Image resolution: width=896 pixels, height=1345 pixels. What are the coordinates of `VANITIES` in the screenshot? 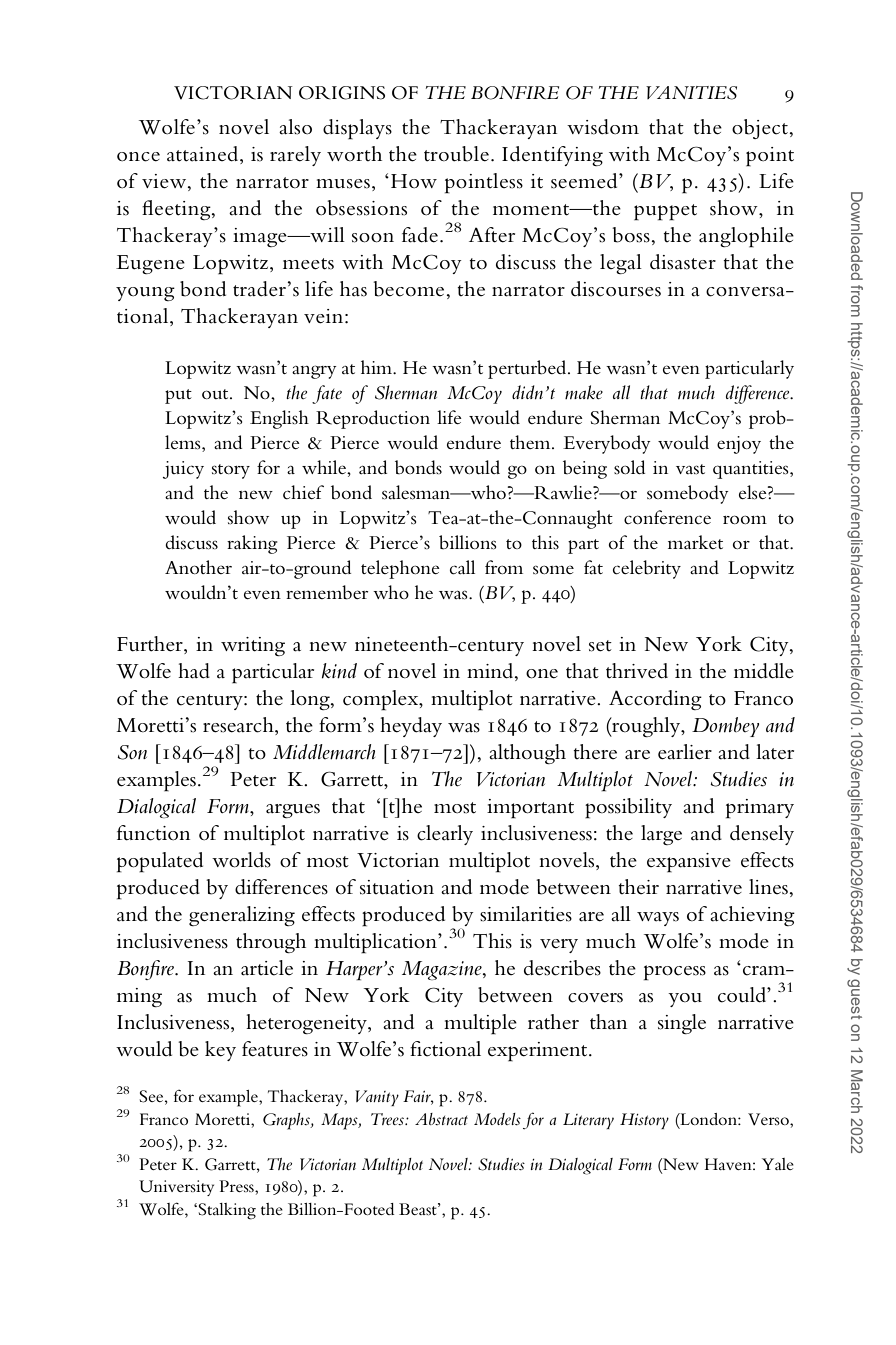 It's located at (691, 93).
